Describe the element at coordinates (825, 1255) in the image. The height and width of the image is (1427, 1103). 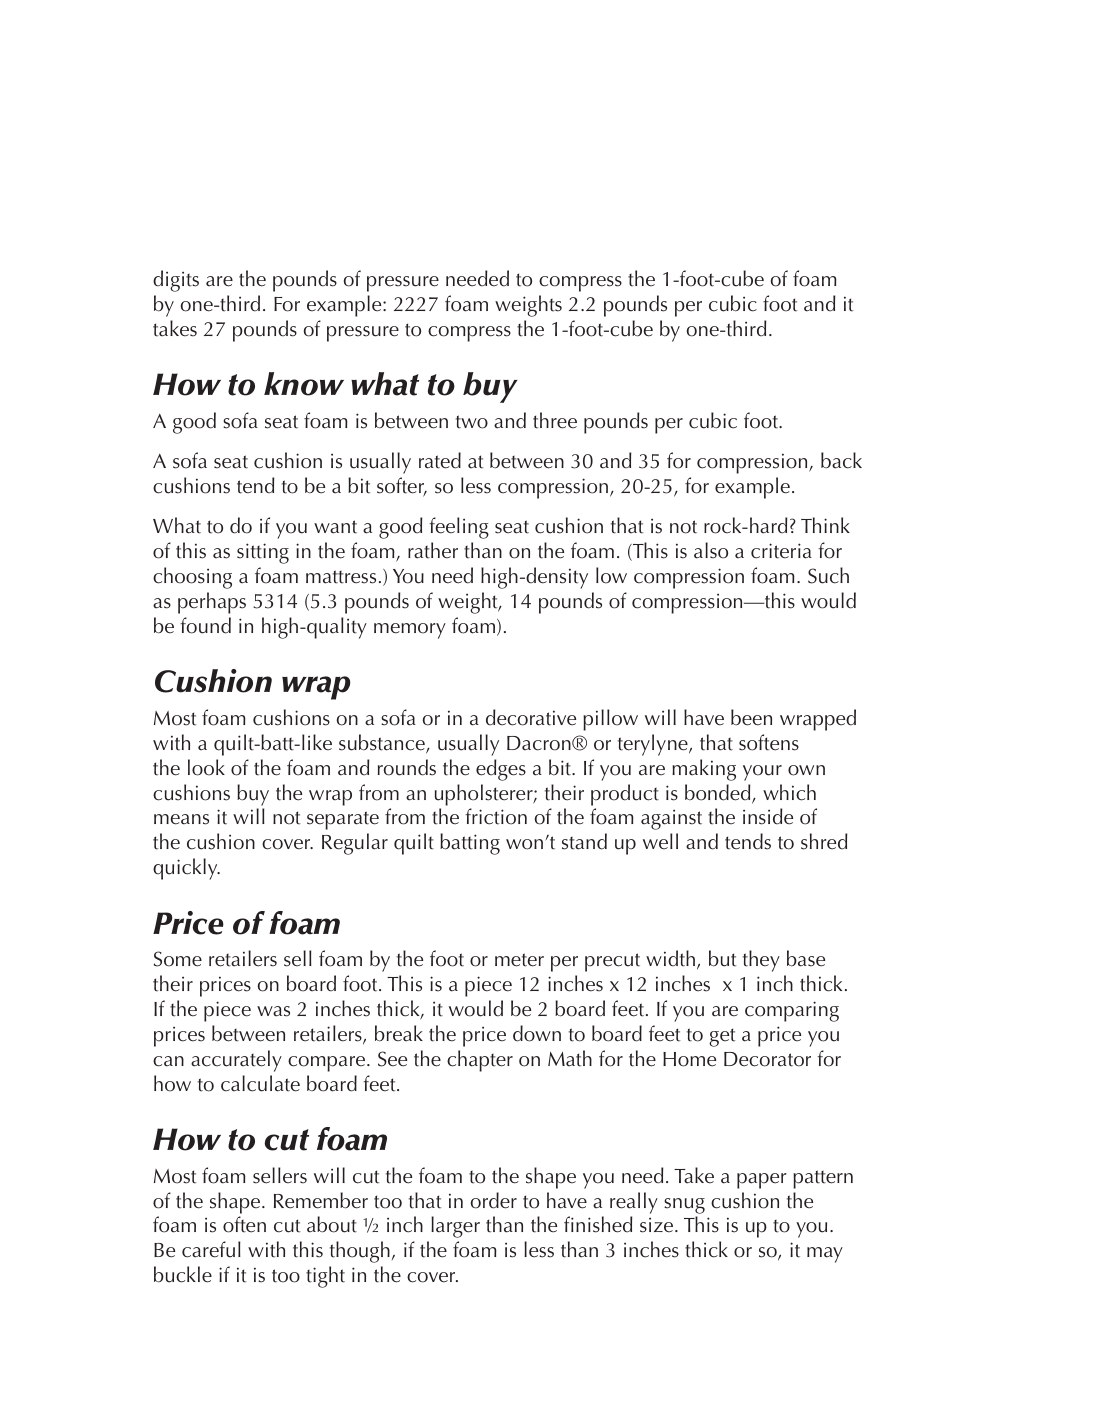
I see `may` at that location.
